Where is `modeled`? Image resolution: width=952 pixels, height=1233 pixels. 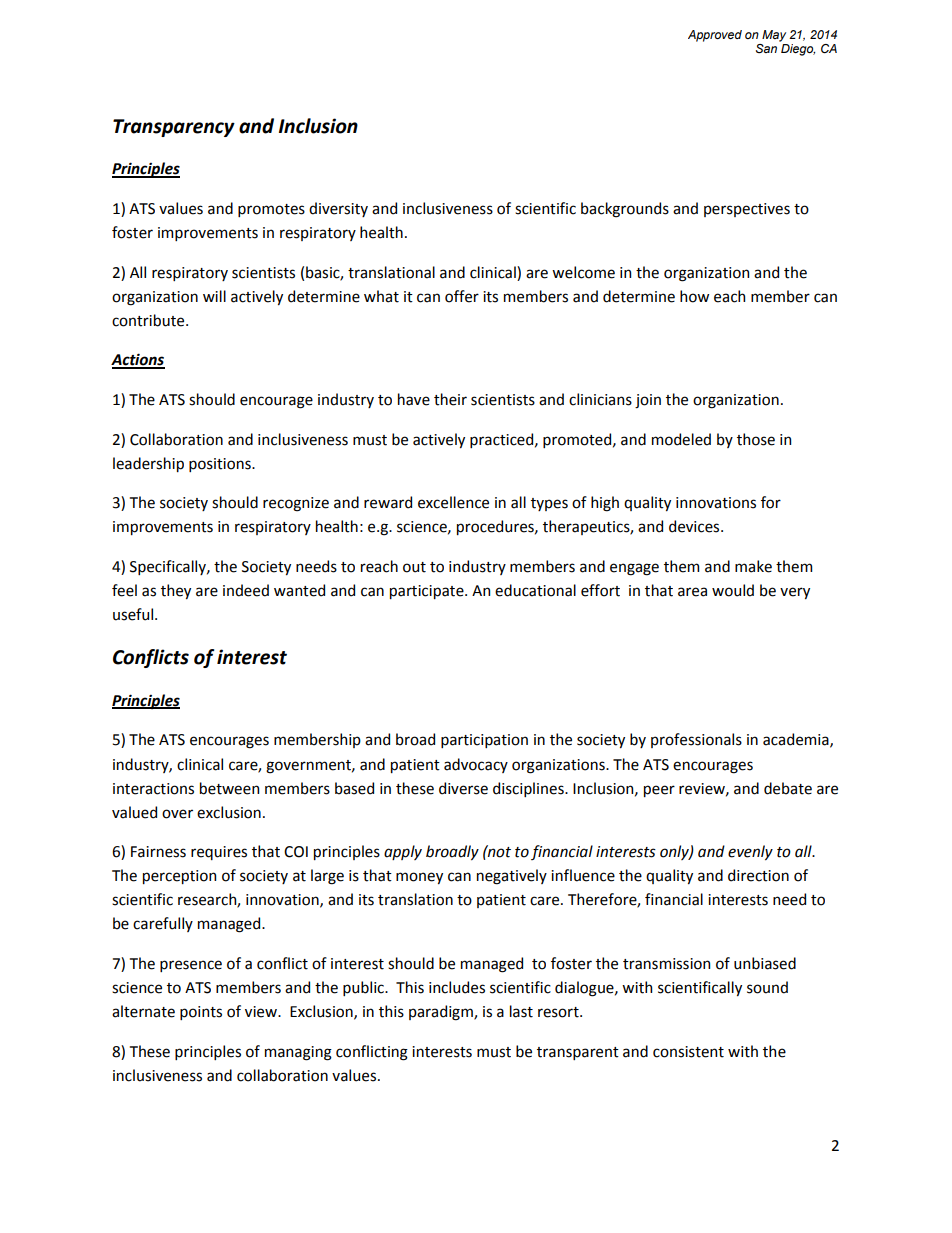
modeled is located at coordinates (681, 439).
